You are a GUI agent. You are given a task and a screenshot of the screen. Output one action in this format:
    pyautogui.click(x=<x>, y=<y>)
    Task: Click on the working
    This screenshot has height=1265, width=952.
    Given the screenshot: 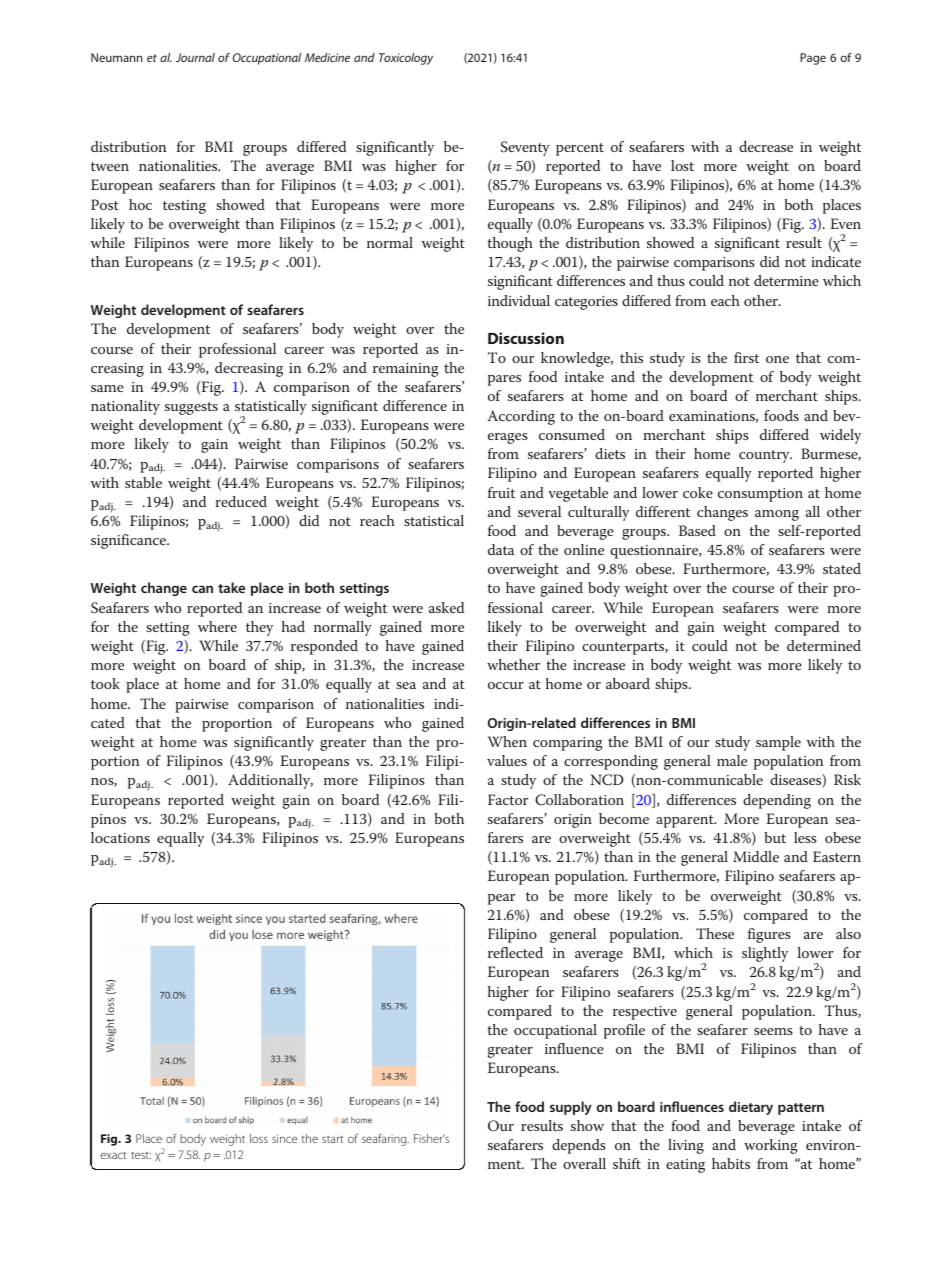 What is the action you would take?
    pyautogui.click(x=771, y=1146)
